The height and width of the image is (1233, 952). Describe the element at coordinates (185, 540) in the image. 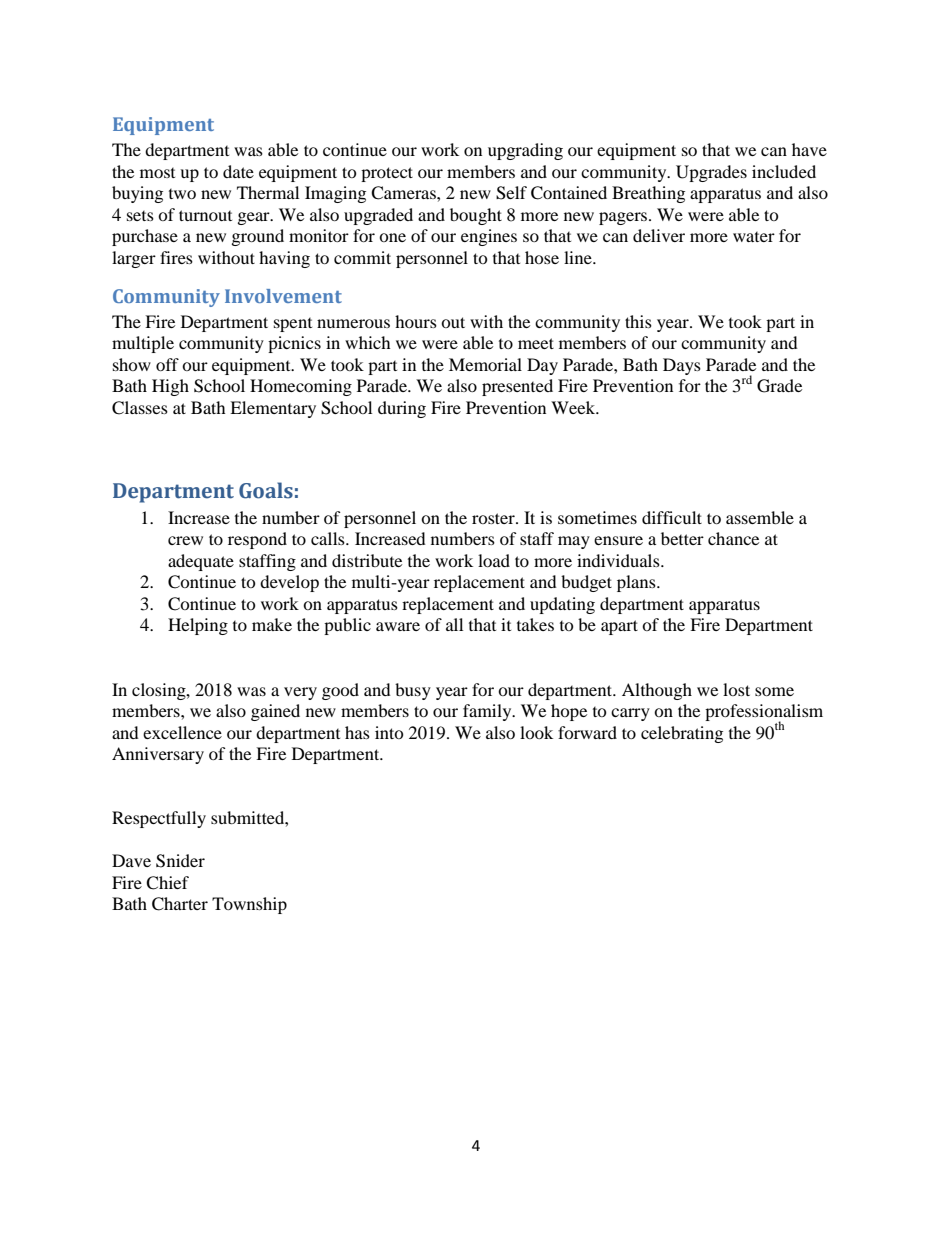

I see `crew` at that location.
